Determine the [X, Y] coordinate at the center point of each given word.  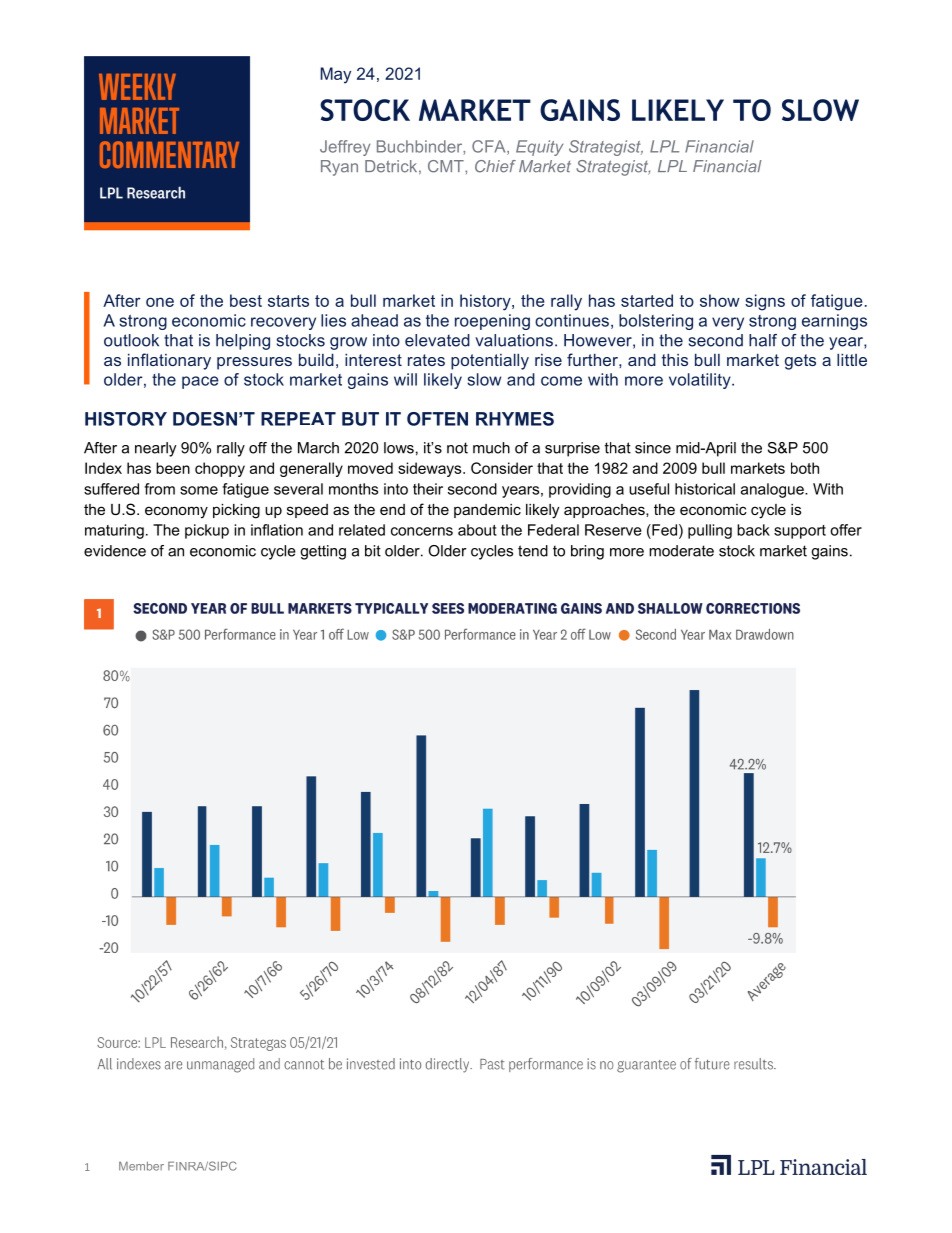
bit [373, 551]
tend [533, 551]
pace [200, 382]
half [763, 340]
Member [141, 1166]
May [335, 75]
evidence [115, 551]
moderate [681, 551]
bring [587, 552]
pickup [207, 531]
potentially [490, 361]
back [753, 530]
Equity [539, 148]
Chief [495, 166]
